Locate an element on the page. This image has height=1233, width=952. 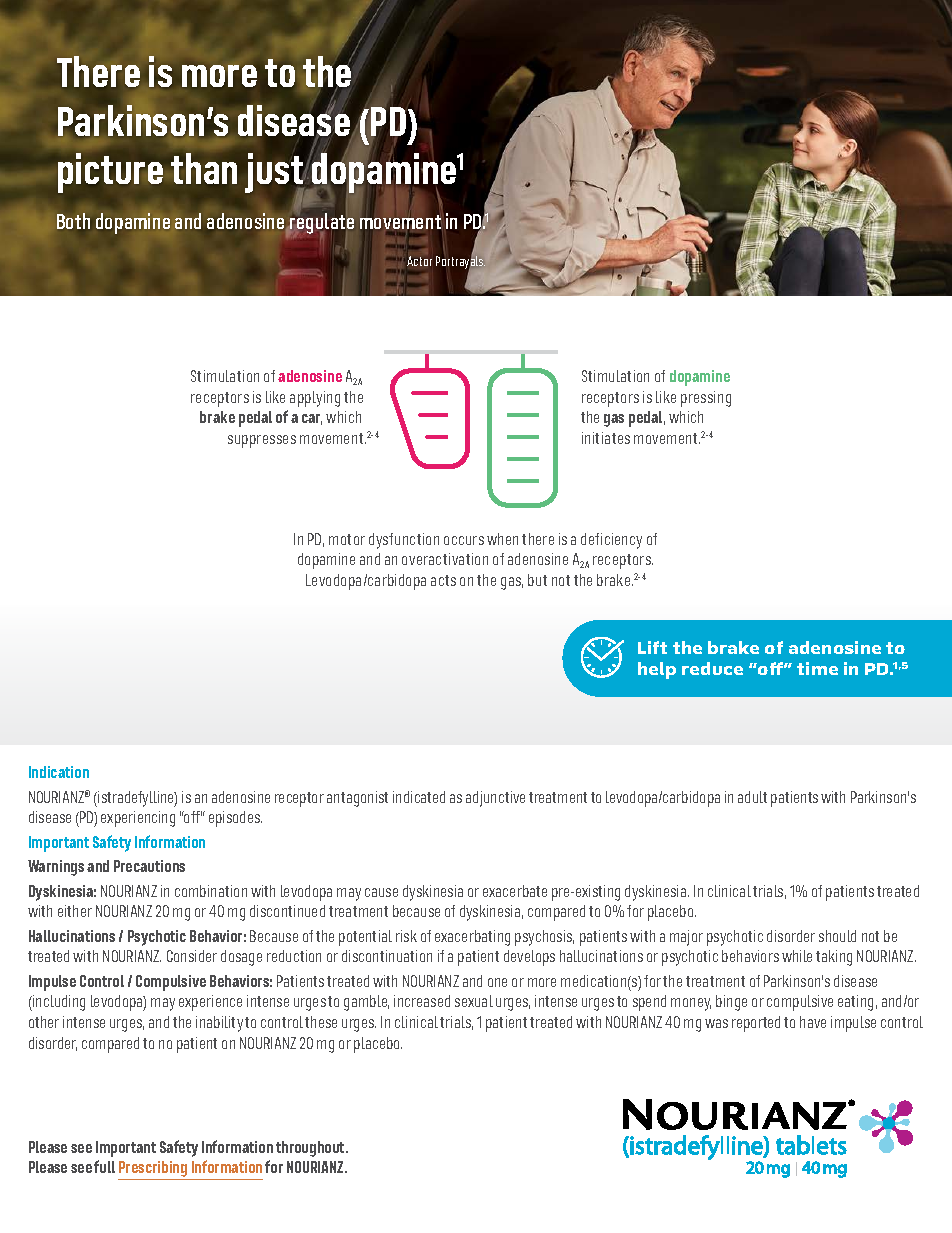
suppresses is located at coordinates (262, 441).
